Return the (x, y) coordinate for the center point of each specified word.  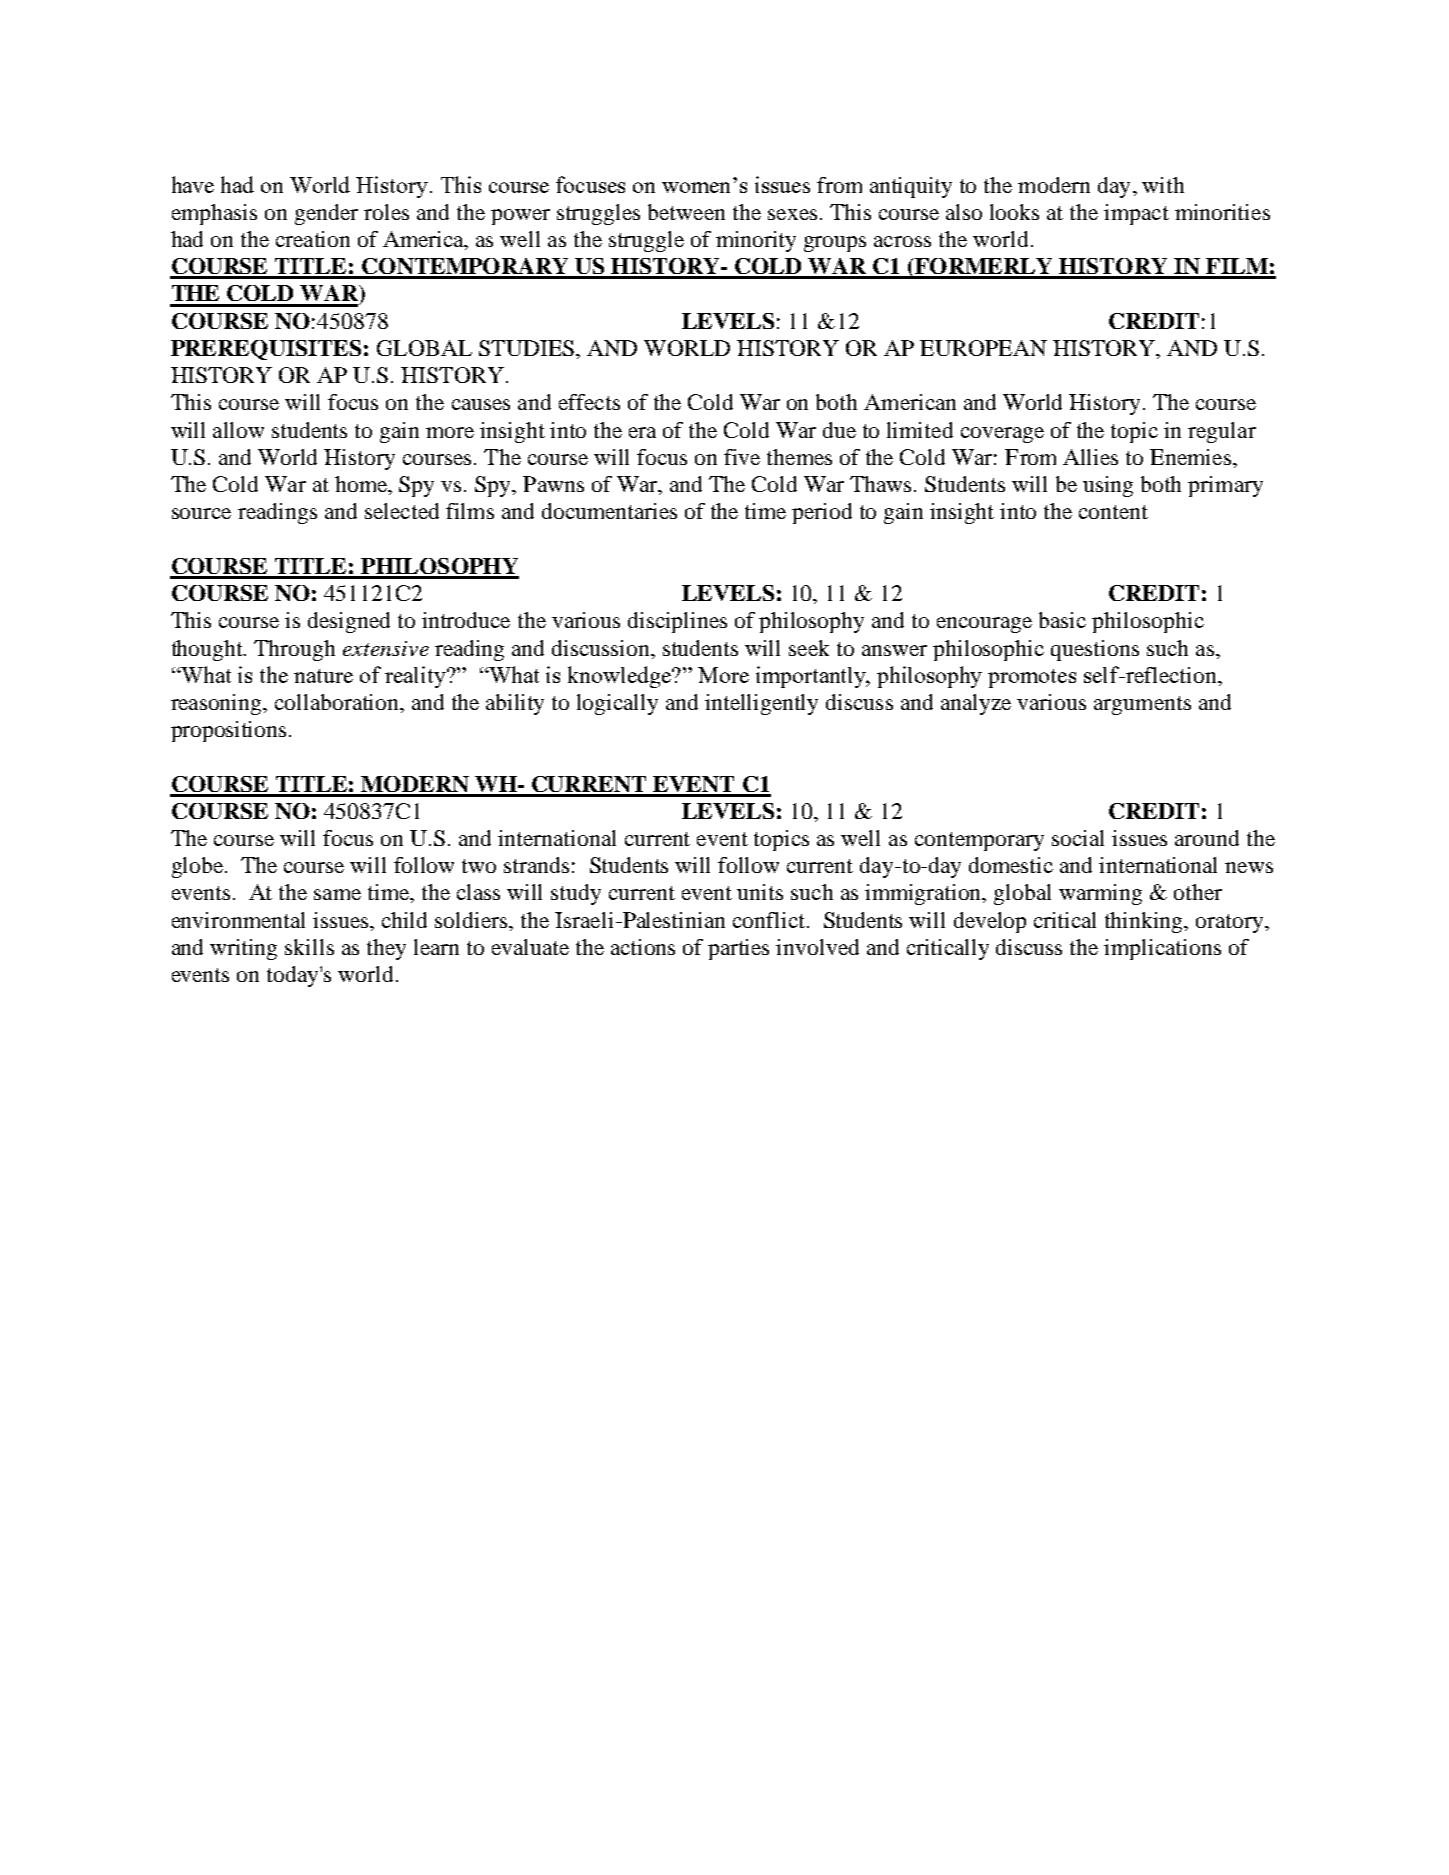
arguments (1142, 705)
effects (589, 402)
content (1113, 512)
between (686, 212)
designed (349, 622)
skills (309, 947)
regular (1222, 432)
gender (326, 214)
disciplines (677, 622)
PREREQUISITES (266, 350)
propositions (228, 731)
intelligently (761, 704)
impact (1136, 214)
